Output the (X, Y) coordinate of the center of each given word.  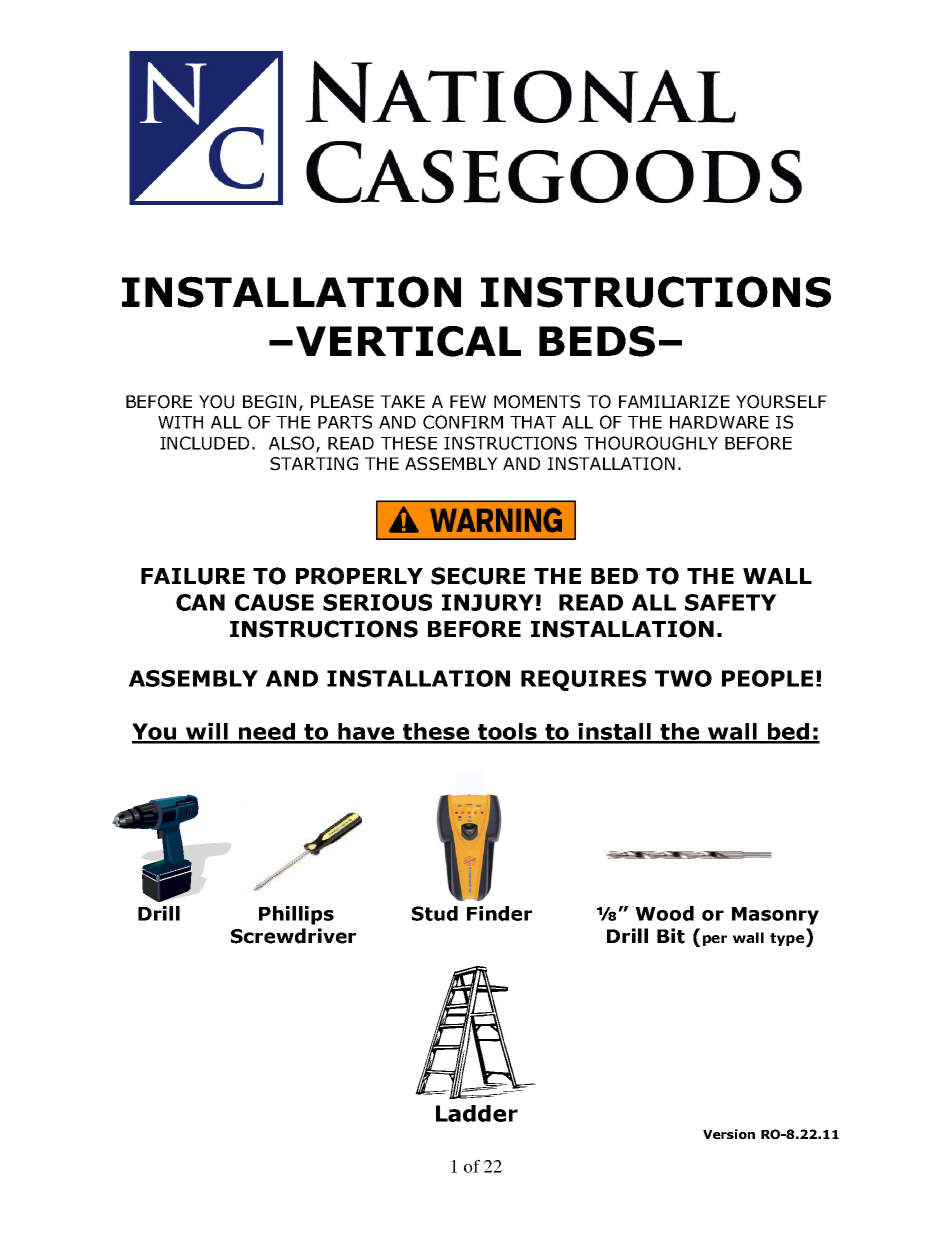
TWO (683, 678)
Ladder (477, 1113)
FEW (468, 401)
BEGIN (269, 402)
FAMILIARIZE (674, 401)
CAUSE (274, 602)
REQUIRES (583, 680)
